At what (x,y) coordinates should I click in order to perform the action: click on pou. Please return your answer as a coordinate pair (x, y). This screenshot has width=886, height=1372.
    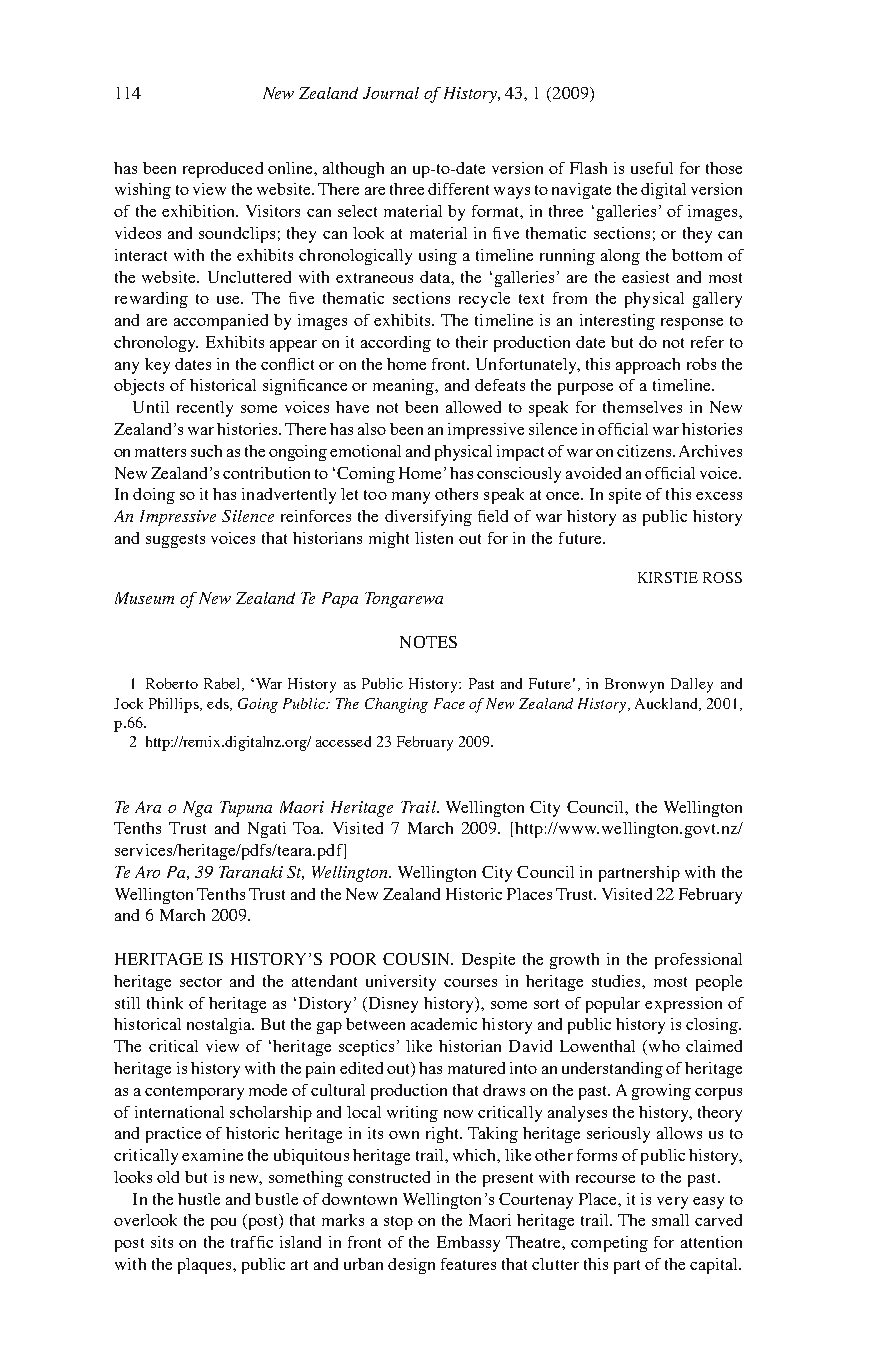
    Looking at the image, I should click on (223, 1224).
